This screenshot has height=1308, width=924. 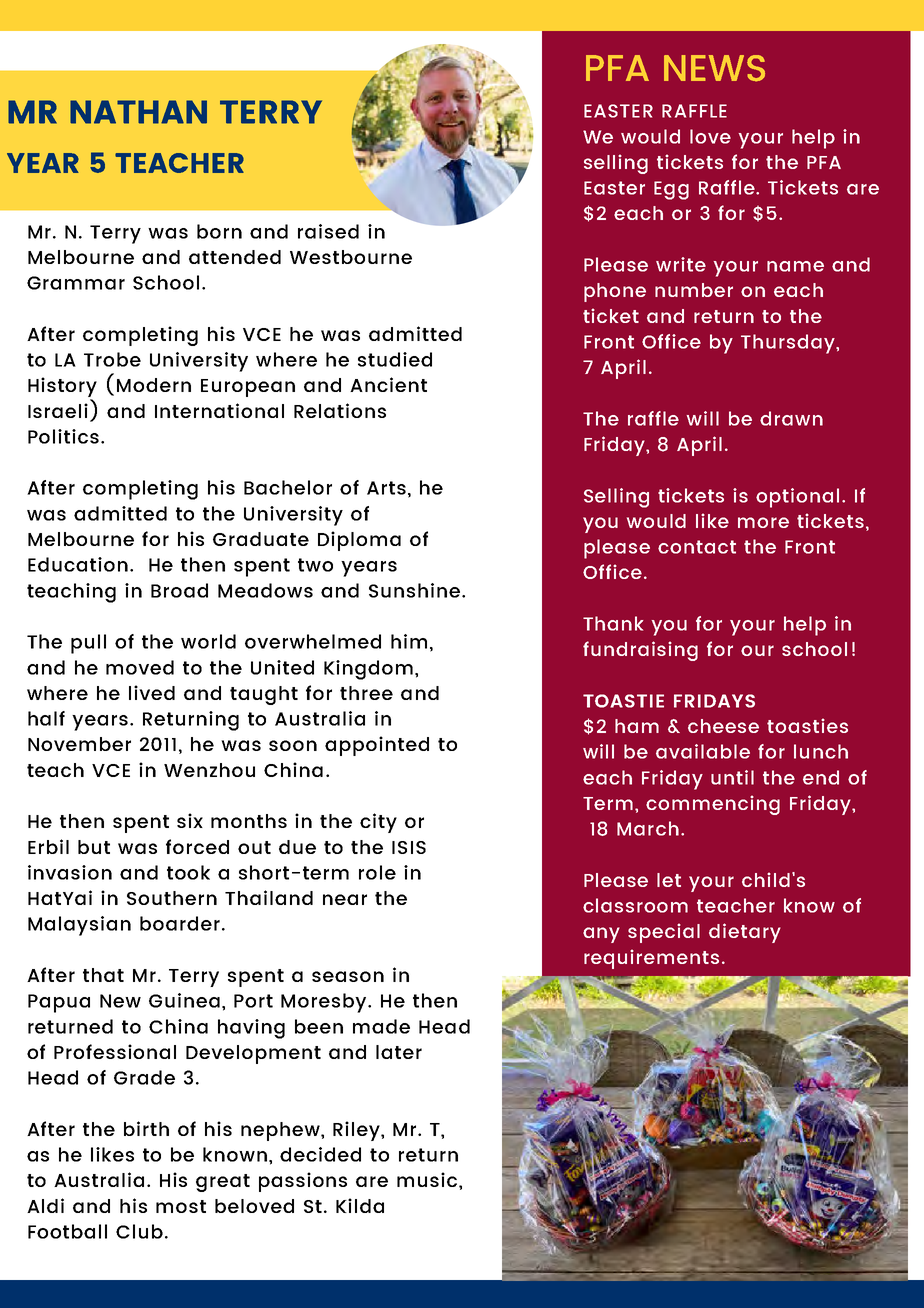 What do you see at coordinates (328, 231) in the screenshot?
I see `raised` at bounding box center [328, 231].
